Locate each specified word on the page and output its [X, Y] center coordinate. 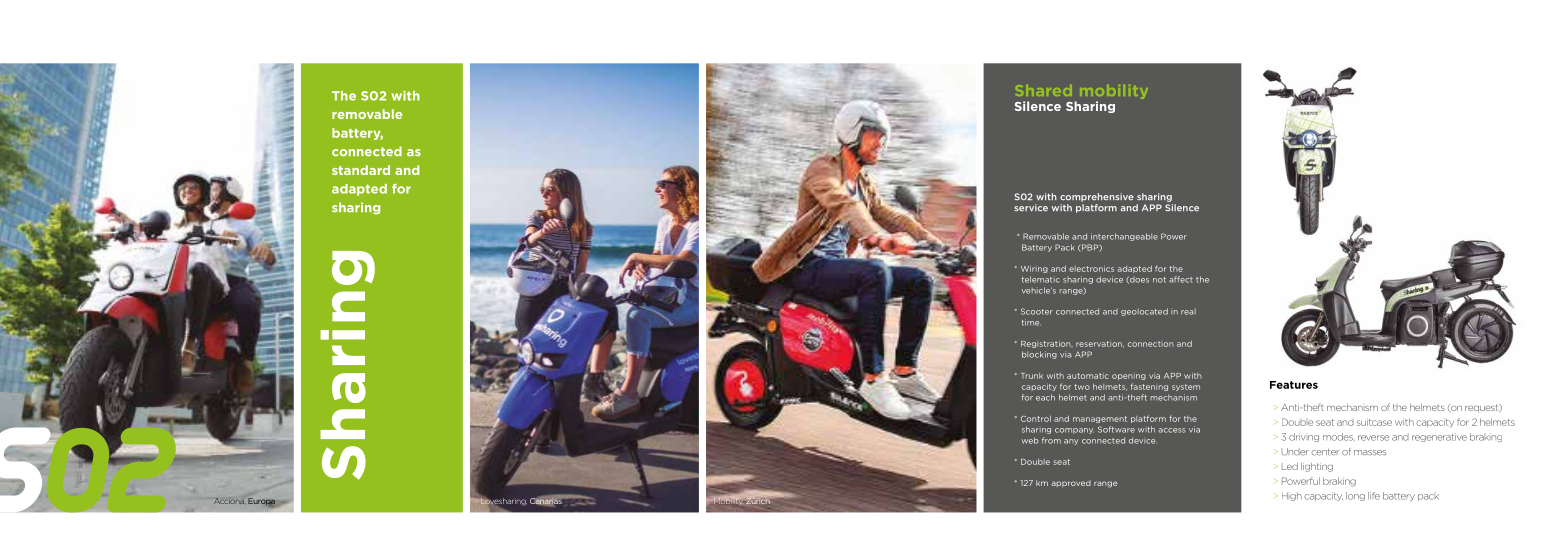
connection [1151, 344]
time [1031, 322]
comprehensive [1097, 197]
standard [361, 170]
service [1031, 208]
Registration [1047, 344]
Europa [261, 502]
